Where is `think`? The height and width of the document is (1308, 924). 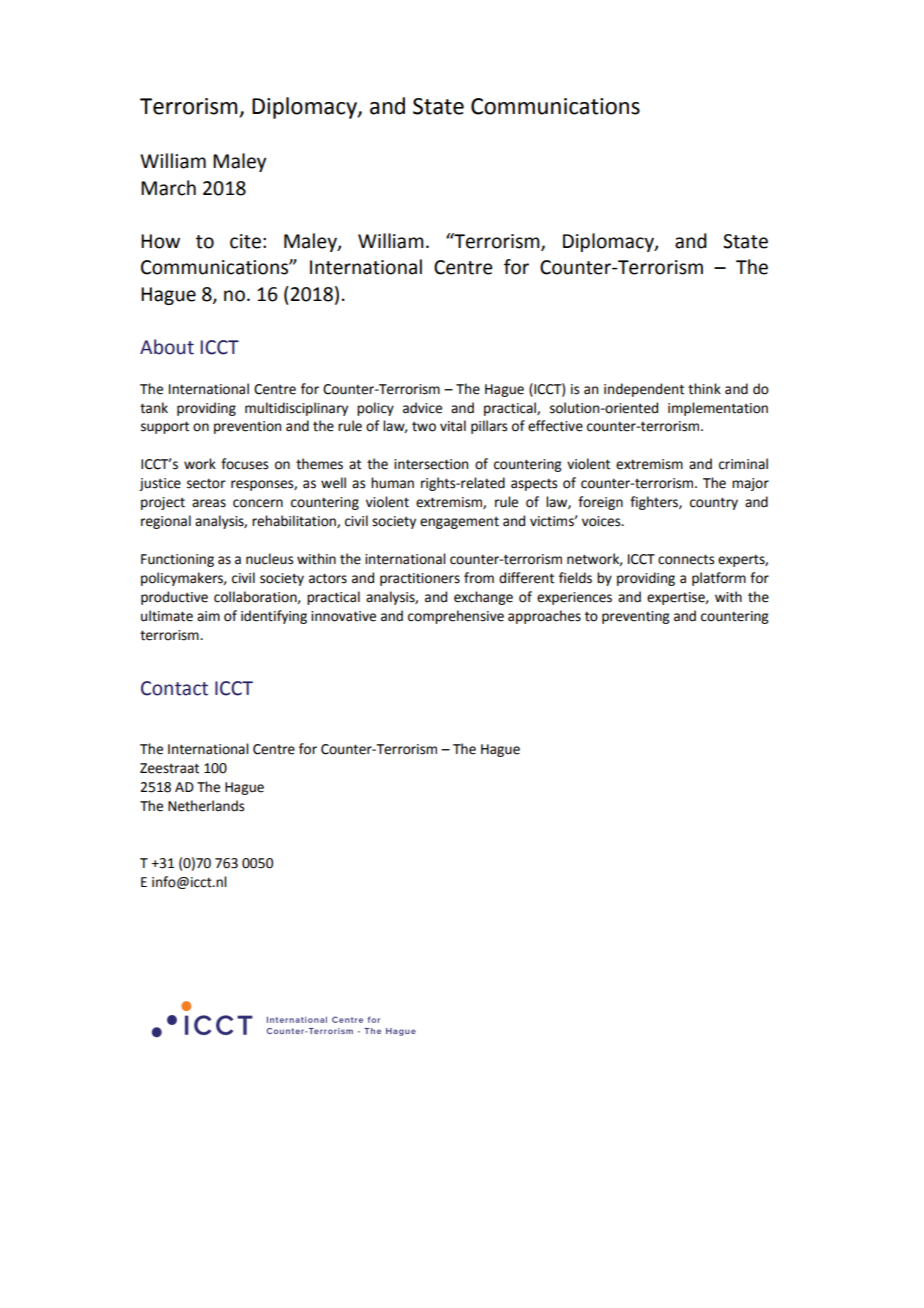 think is located at coordinates (704, 389).
